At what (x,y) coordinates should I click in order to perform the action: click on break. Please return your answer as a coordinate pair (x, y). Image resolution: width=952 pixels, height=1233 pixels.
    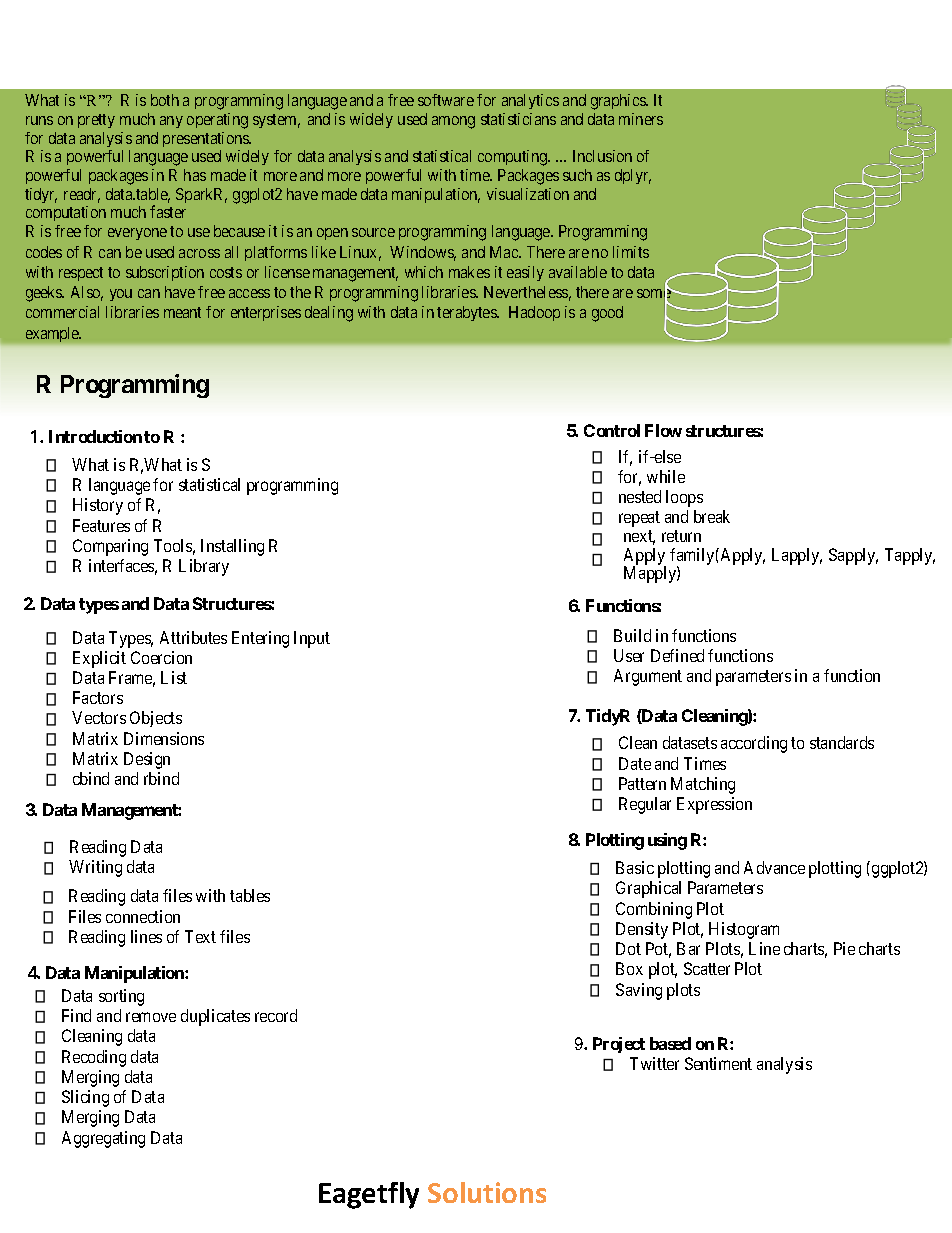
    Looking at the image, I should click on (712, 516).
